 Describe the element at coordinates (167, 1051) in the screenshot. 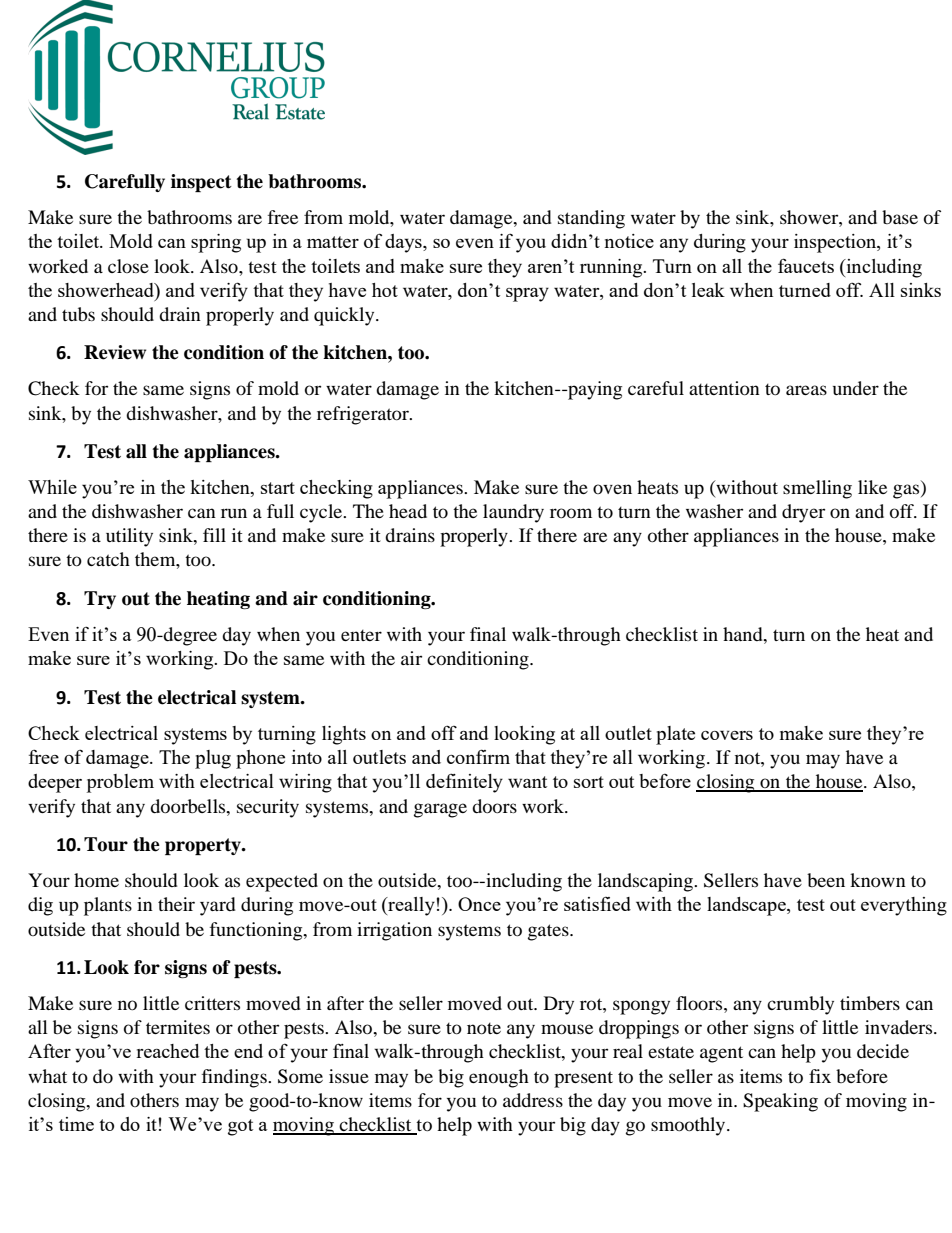

I see `reached` at that location.
